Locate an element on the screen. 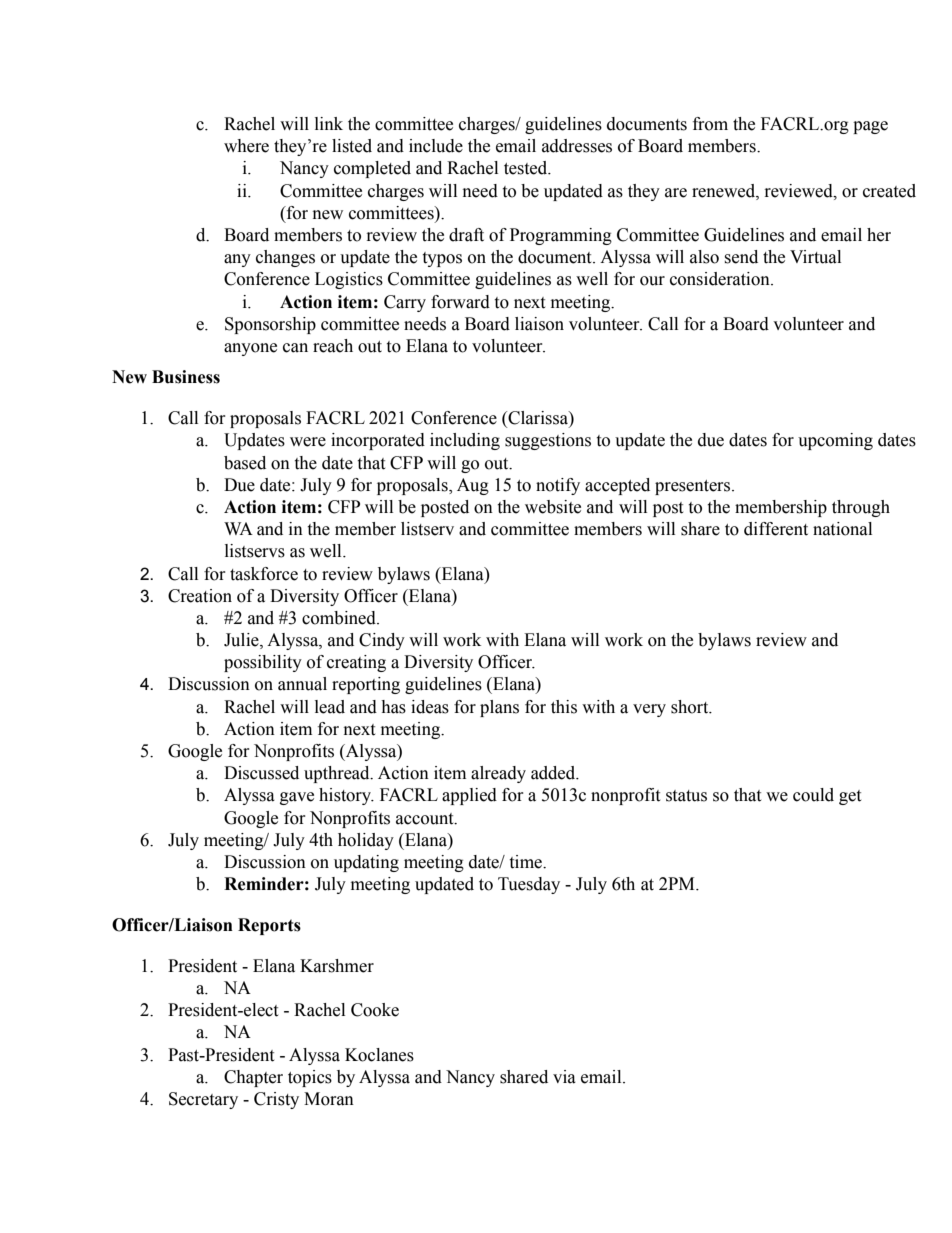  taskforce is located at coordinates (264, 574).
